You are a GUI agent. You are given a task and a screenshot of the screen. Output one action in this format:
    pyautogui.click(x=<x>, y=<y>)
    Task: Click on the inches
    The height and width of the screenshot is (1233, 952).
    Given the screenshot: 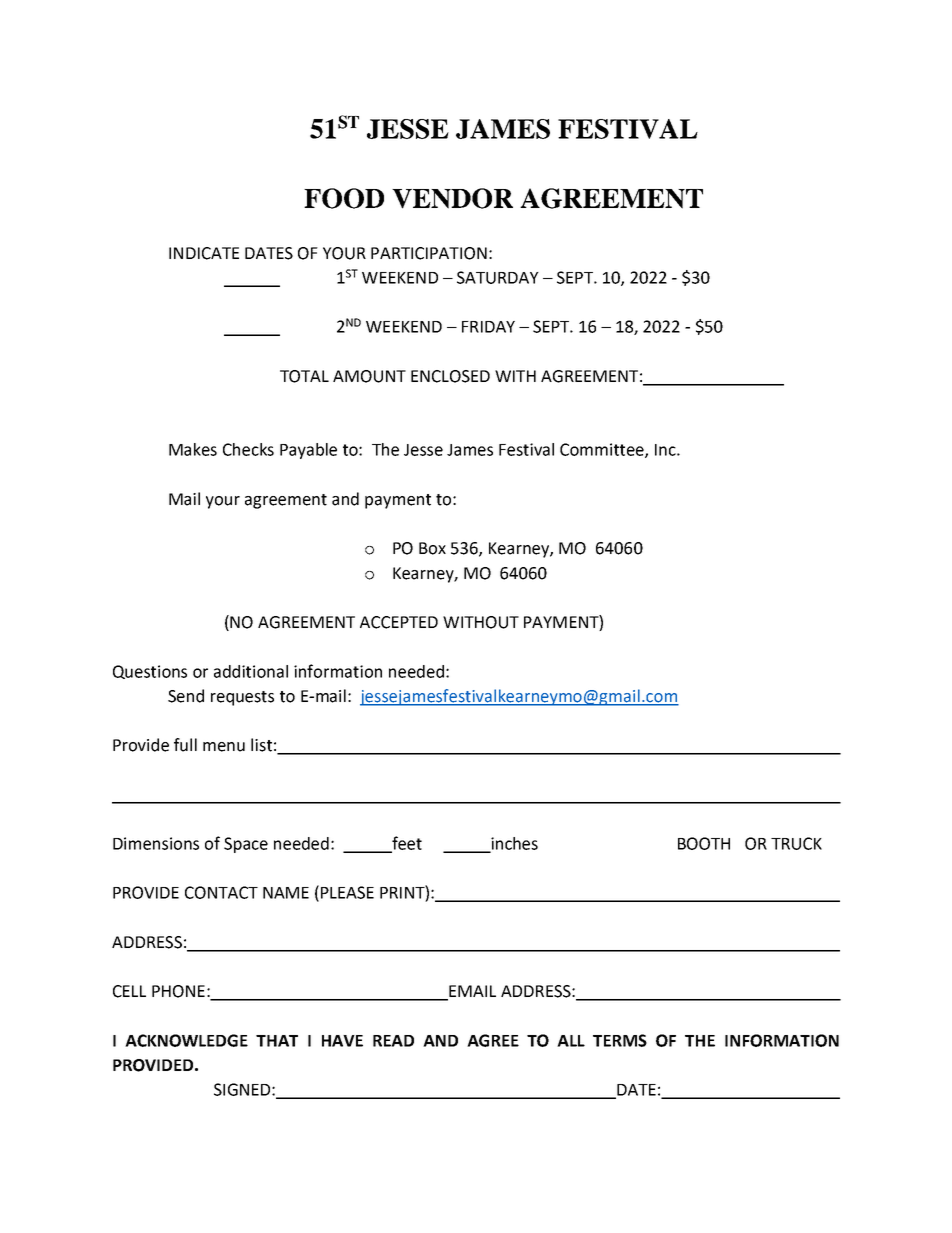 What is the action you would take?
    pyautogui.click(x=513, y=844)
